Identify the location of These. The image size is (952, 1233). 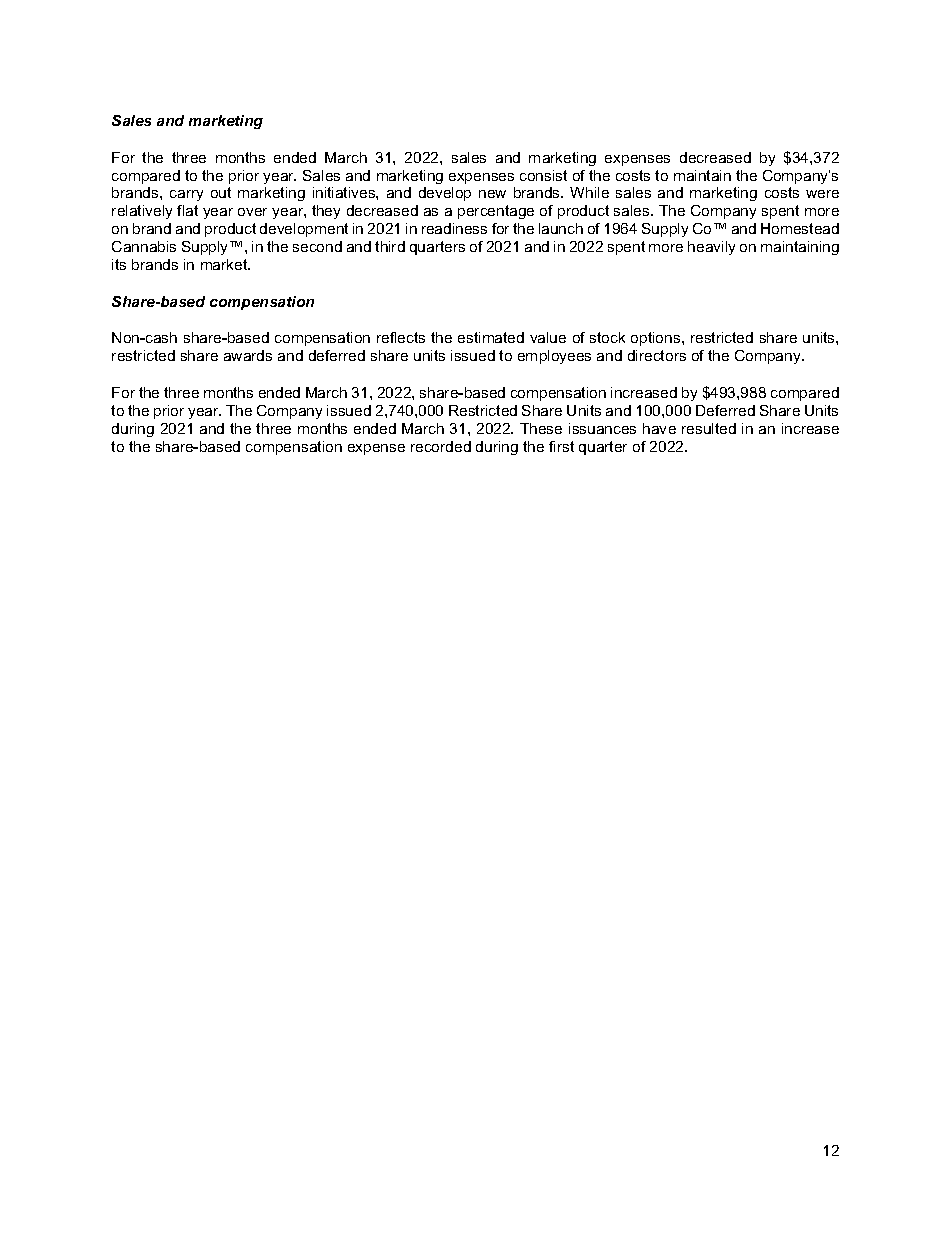
(541, 428).
